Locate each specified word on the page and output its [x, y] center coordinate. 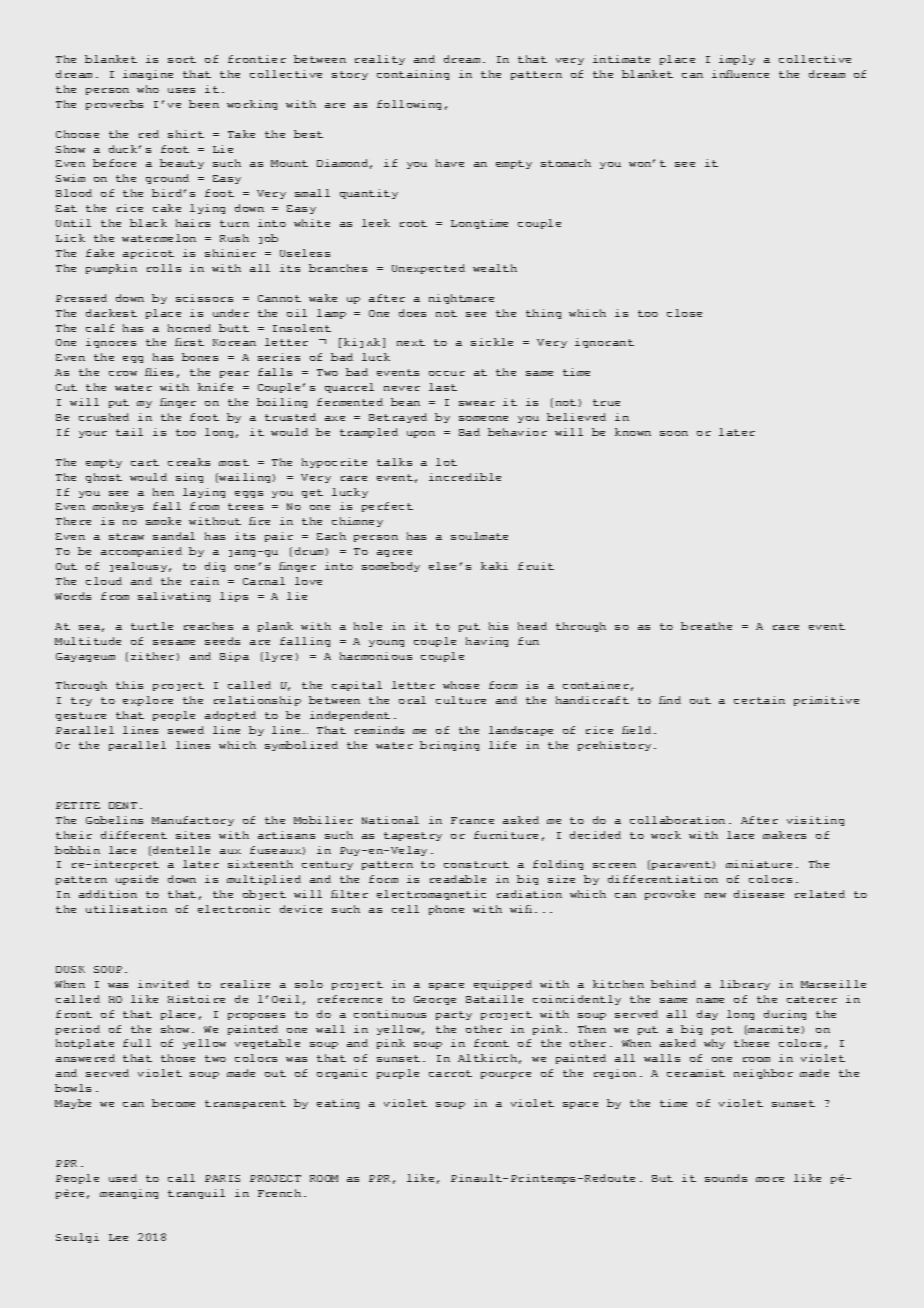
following [409, 105]
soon [674, 433]
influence [740, 74]
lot [446, 462]
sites [193, 835]
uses [181, 90]
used [123, 1178]
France [472, 820]
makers [784, 835]
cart [145, 462]
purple [398, 1074]
